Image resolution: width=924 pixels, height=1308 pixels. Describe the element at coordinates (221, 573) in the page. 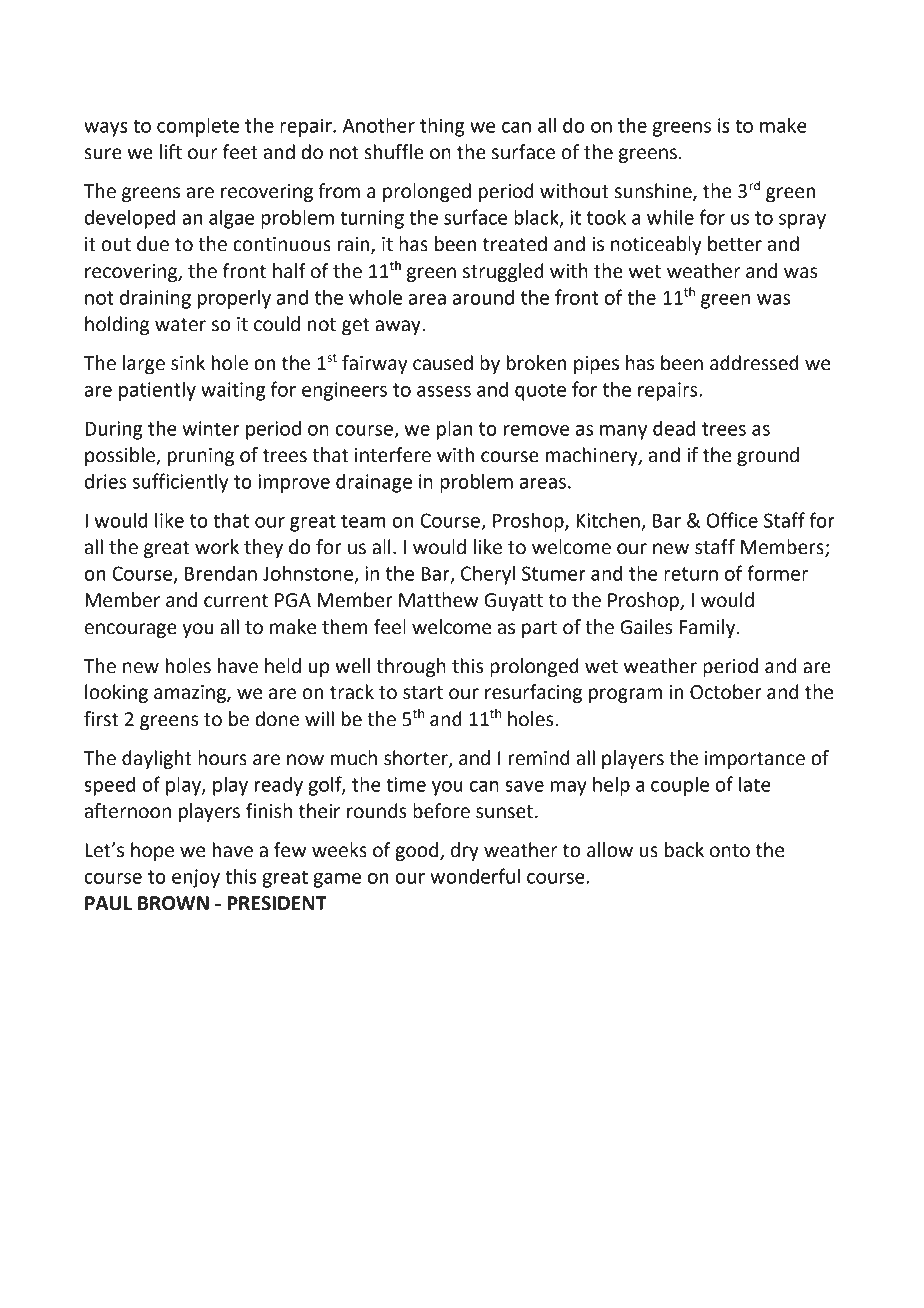

I see `Brendan` at that location.
